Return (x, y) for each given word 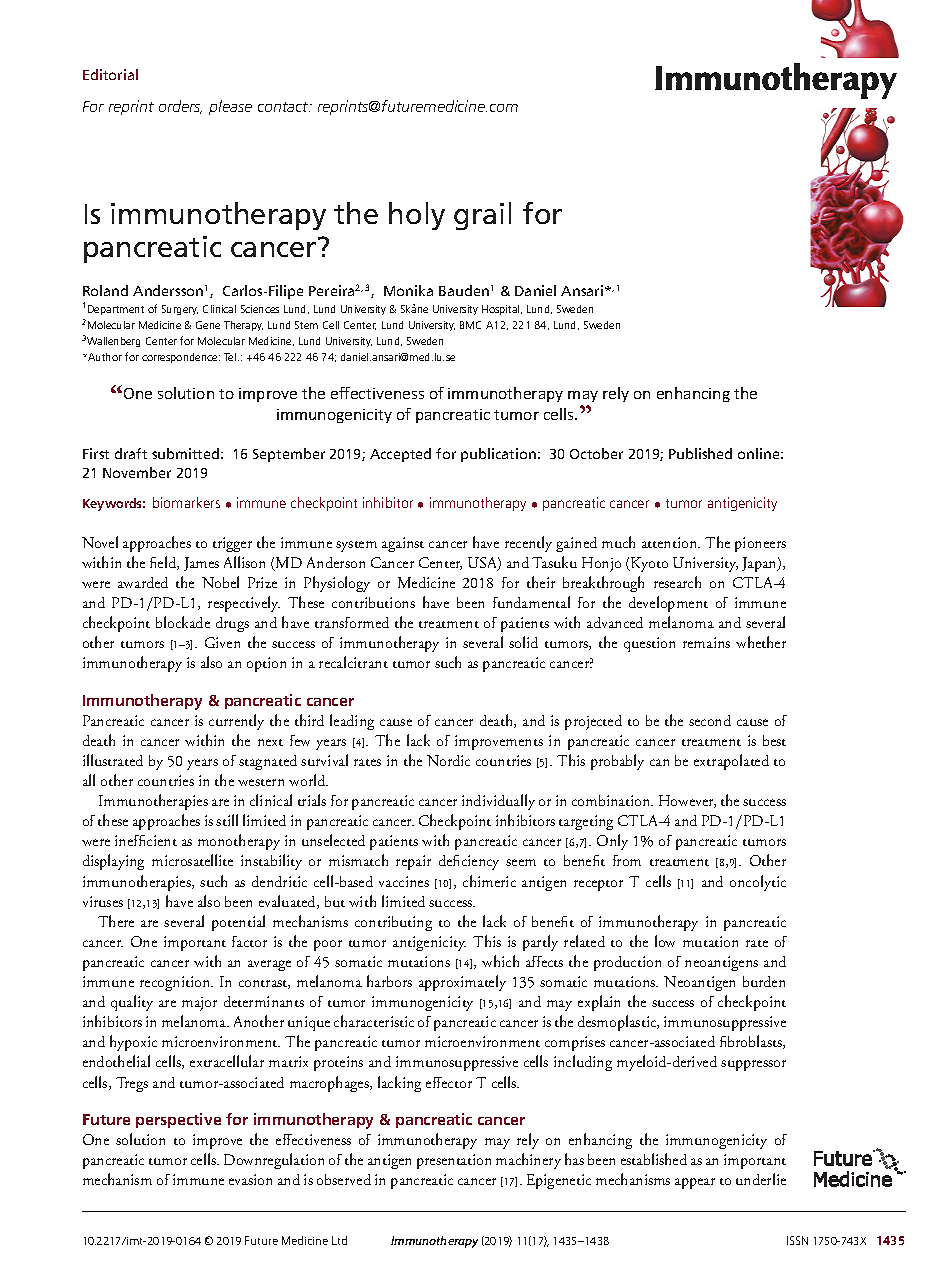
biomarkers (186, 502)
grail (482, 216)
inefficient (146, 840)
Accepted (400, 455)
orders (180, 107)
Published (700, 453)
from (627, 860)
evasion (250, 1179)
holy (417, 216)
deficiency (469, 862)
